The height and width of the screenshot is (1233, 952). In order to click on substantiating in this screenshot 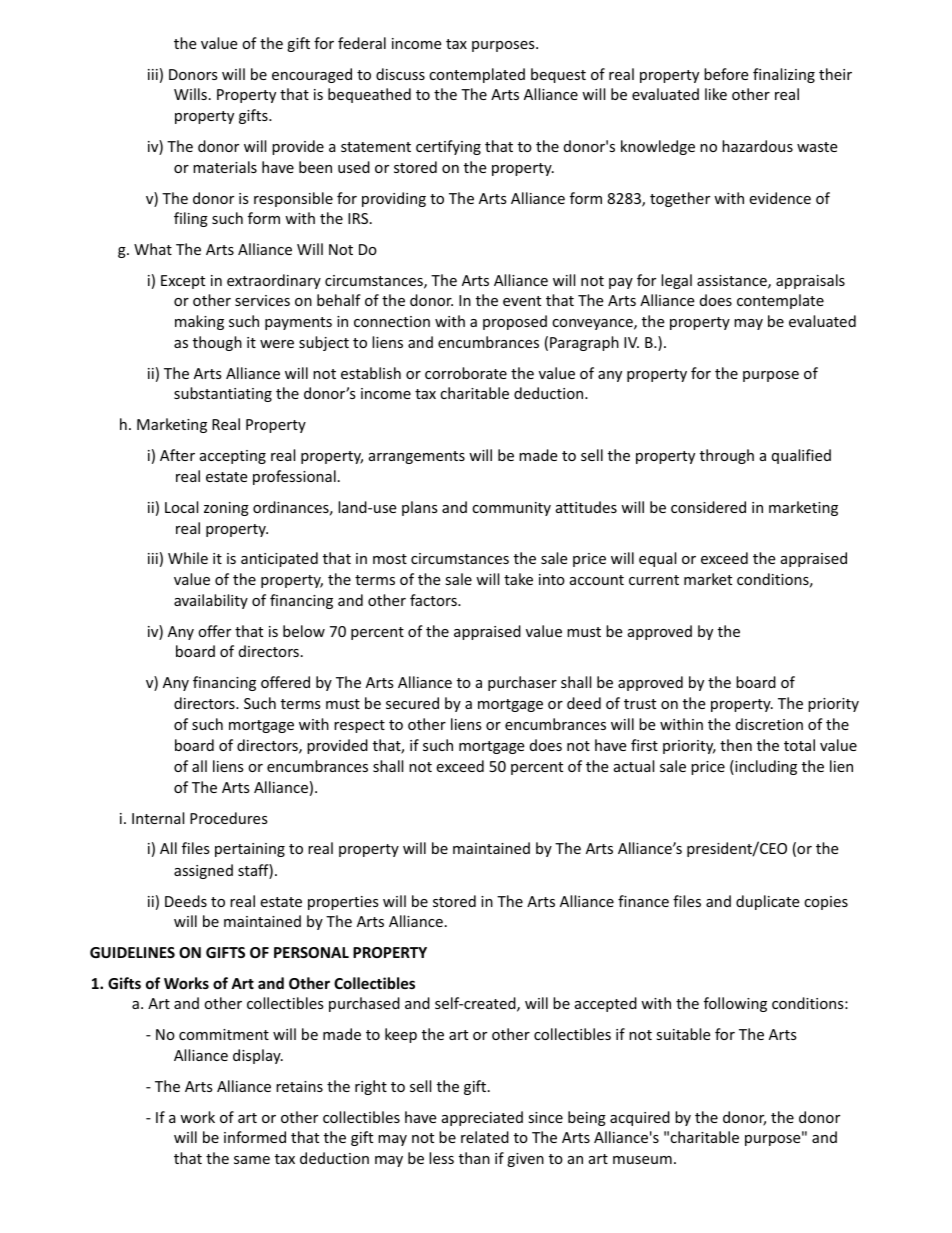, I will do `click(223, 394)`.
